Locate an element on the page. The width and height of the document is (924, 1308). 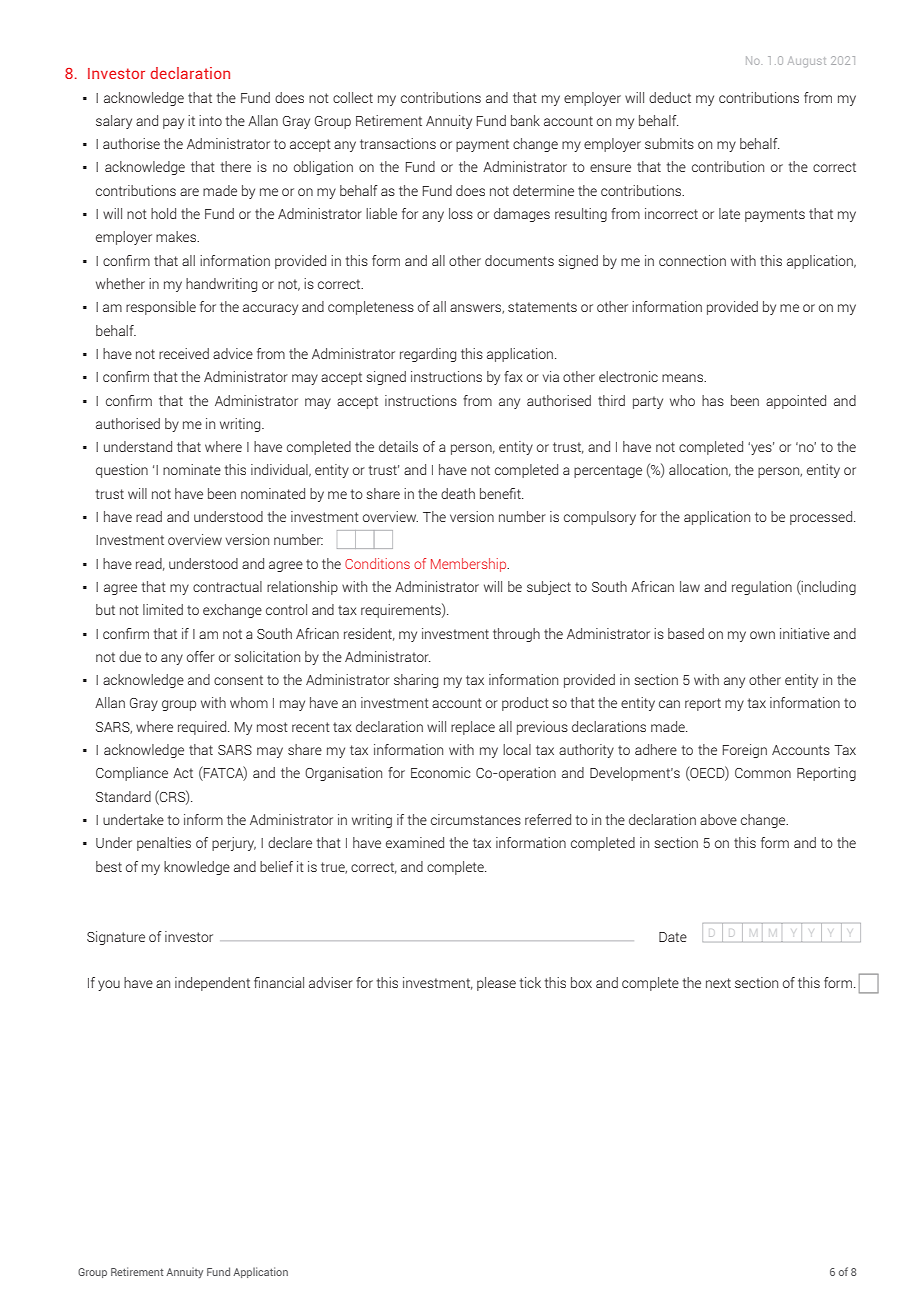
responsible is located at coordinates (161, 308).
